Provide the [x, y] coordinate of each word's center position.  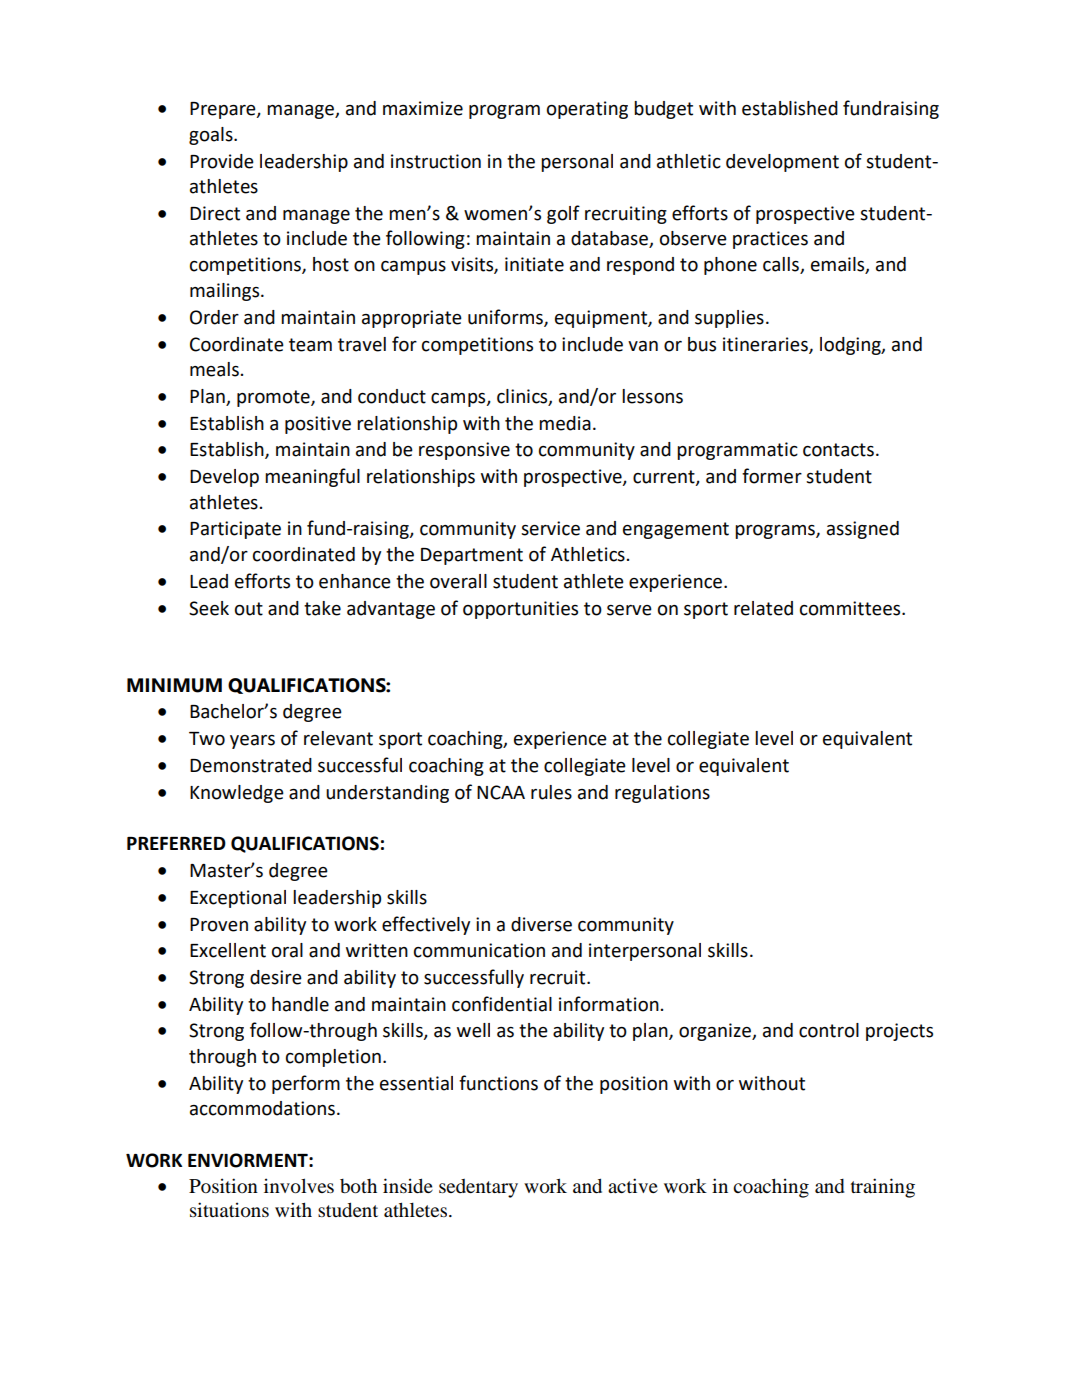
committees [851, 608]
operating [587, 110]
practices [770, 240]
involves [299, 1186]
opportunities [520, 610]
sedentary [478, 1188]
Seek [209, 608]
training [883, 1188]
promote [274, 398]
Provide [222, 161]
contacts [838, 450]
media [565, 423]
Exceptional [238, 899]
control [829, 1030]
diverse [541, 924]
